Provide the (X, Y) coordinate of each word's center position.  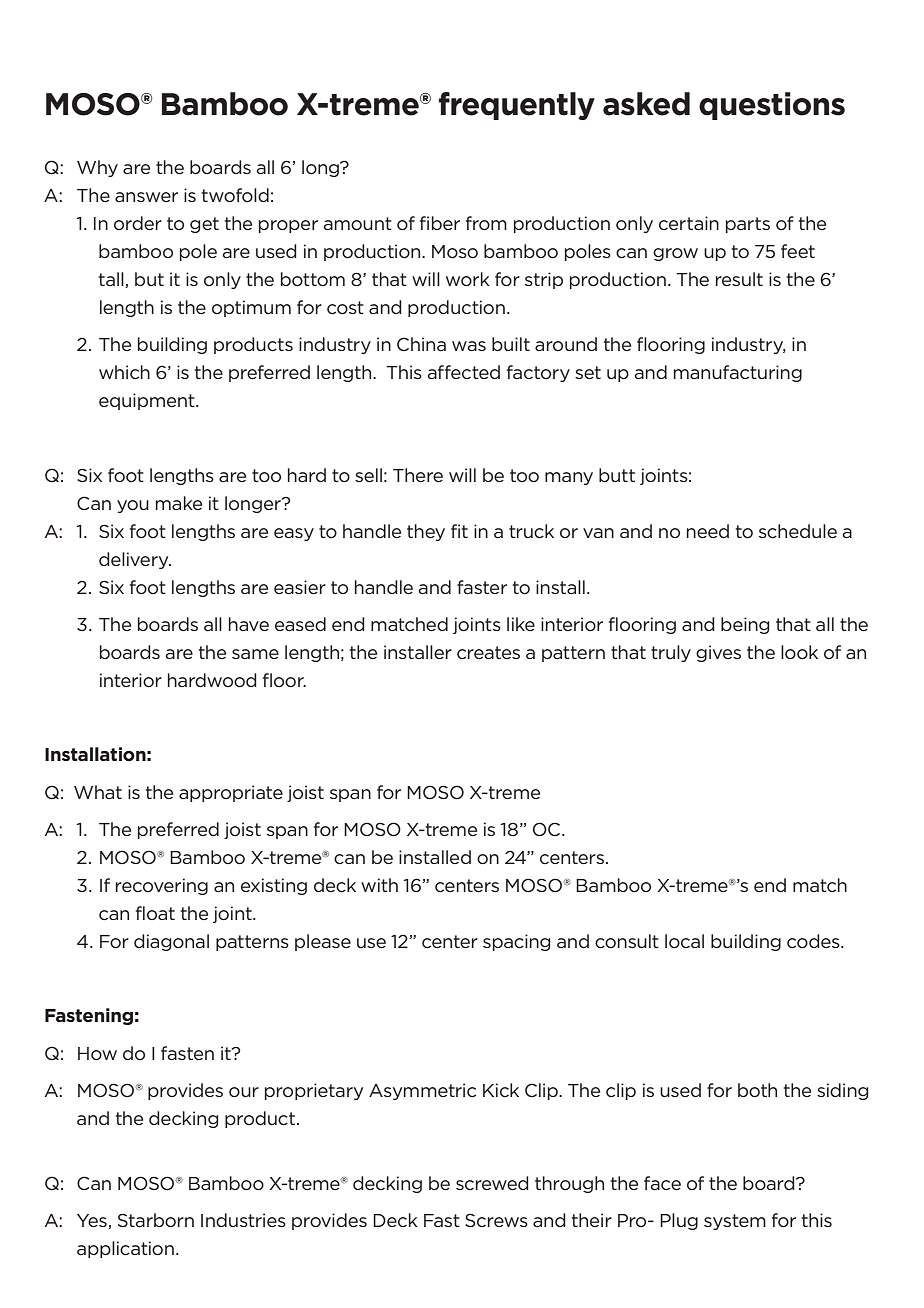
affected (464, 372)
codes (814, 941)
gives (718, 653)
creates (488, 652)
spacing (517, 942)
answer (146, 197)
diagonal (171, 942)
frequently (517, 106)
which (124, 372)
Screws (496, 1220)
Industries (243, 1220)
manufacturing (738, 373)
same (255, 654)
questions (772, 106)
